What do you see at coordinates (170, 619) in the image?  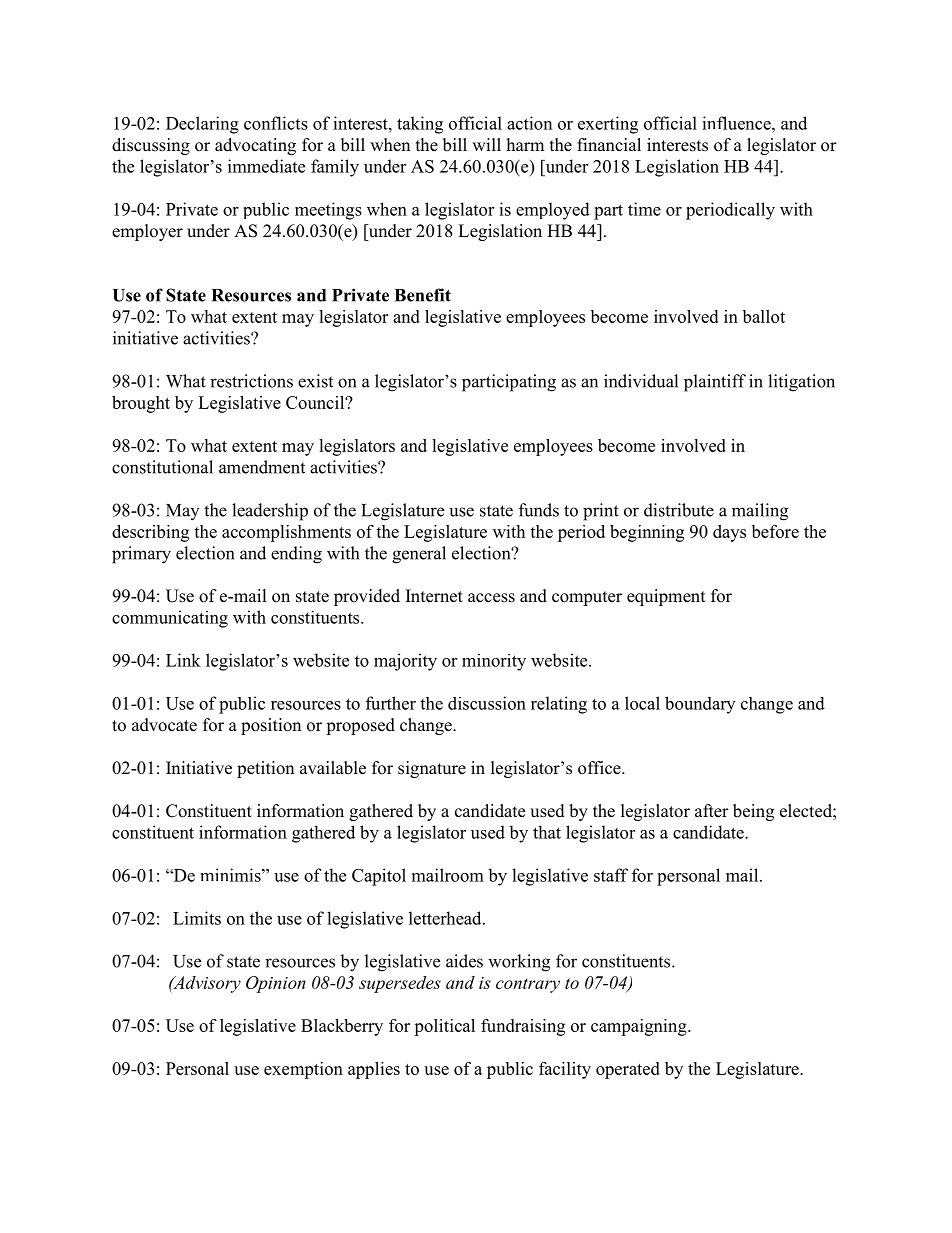 I see `communicating` at bounding box center [170, 619].
